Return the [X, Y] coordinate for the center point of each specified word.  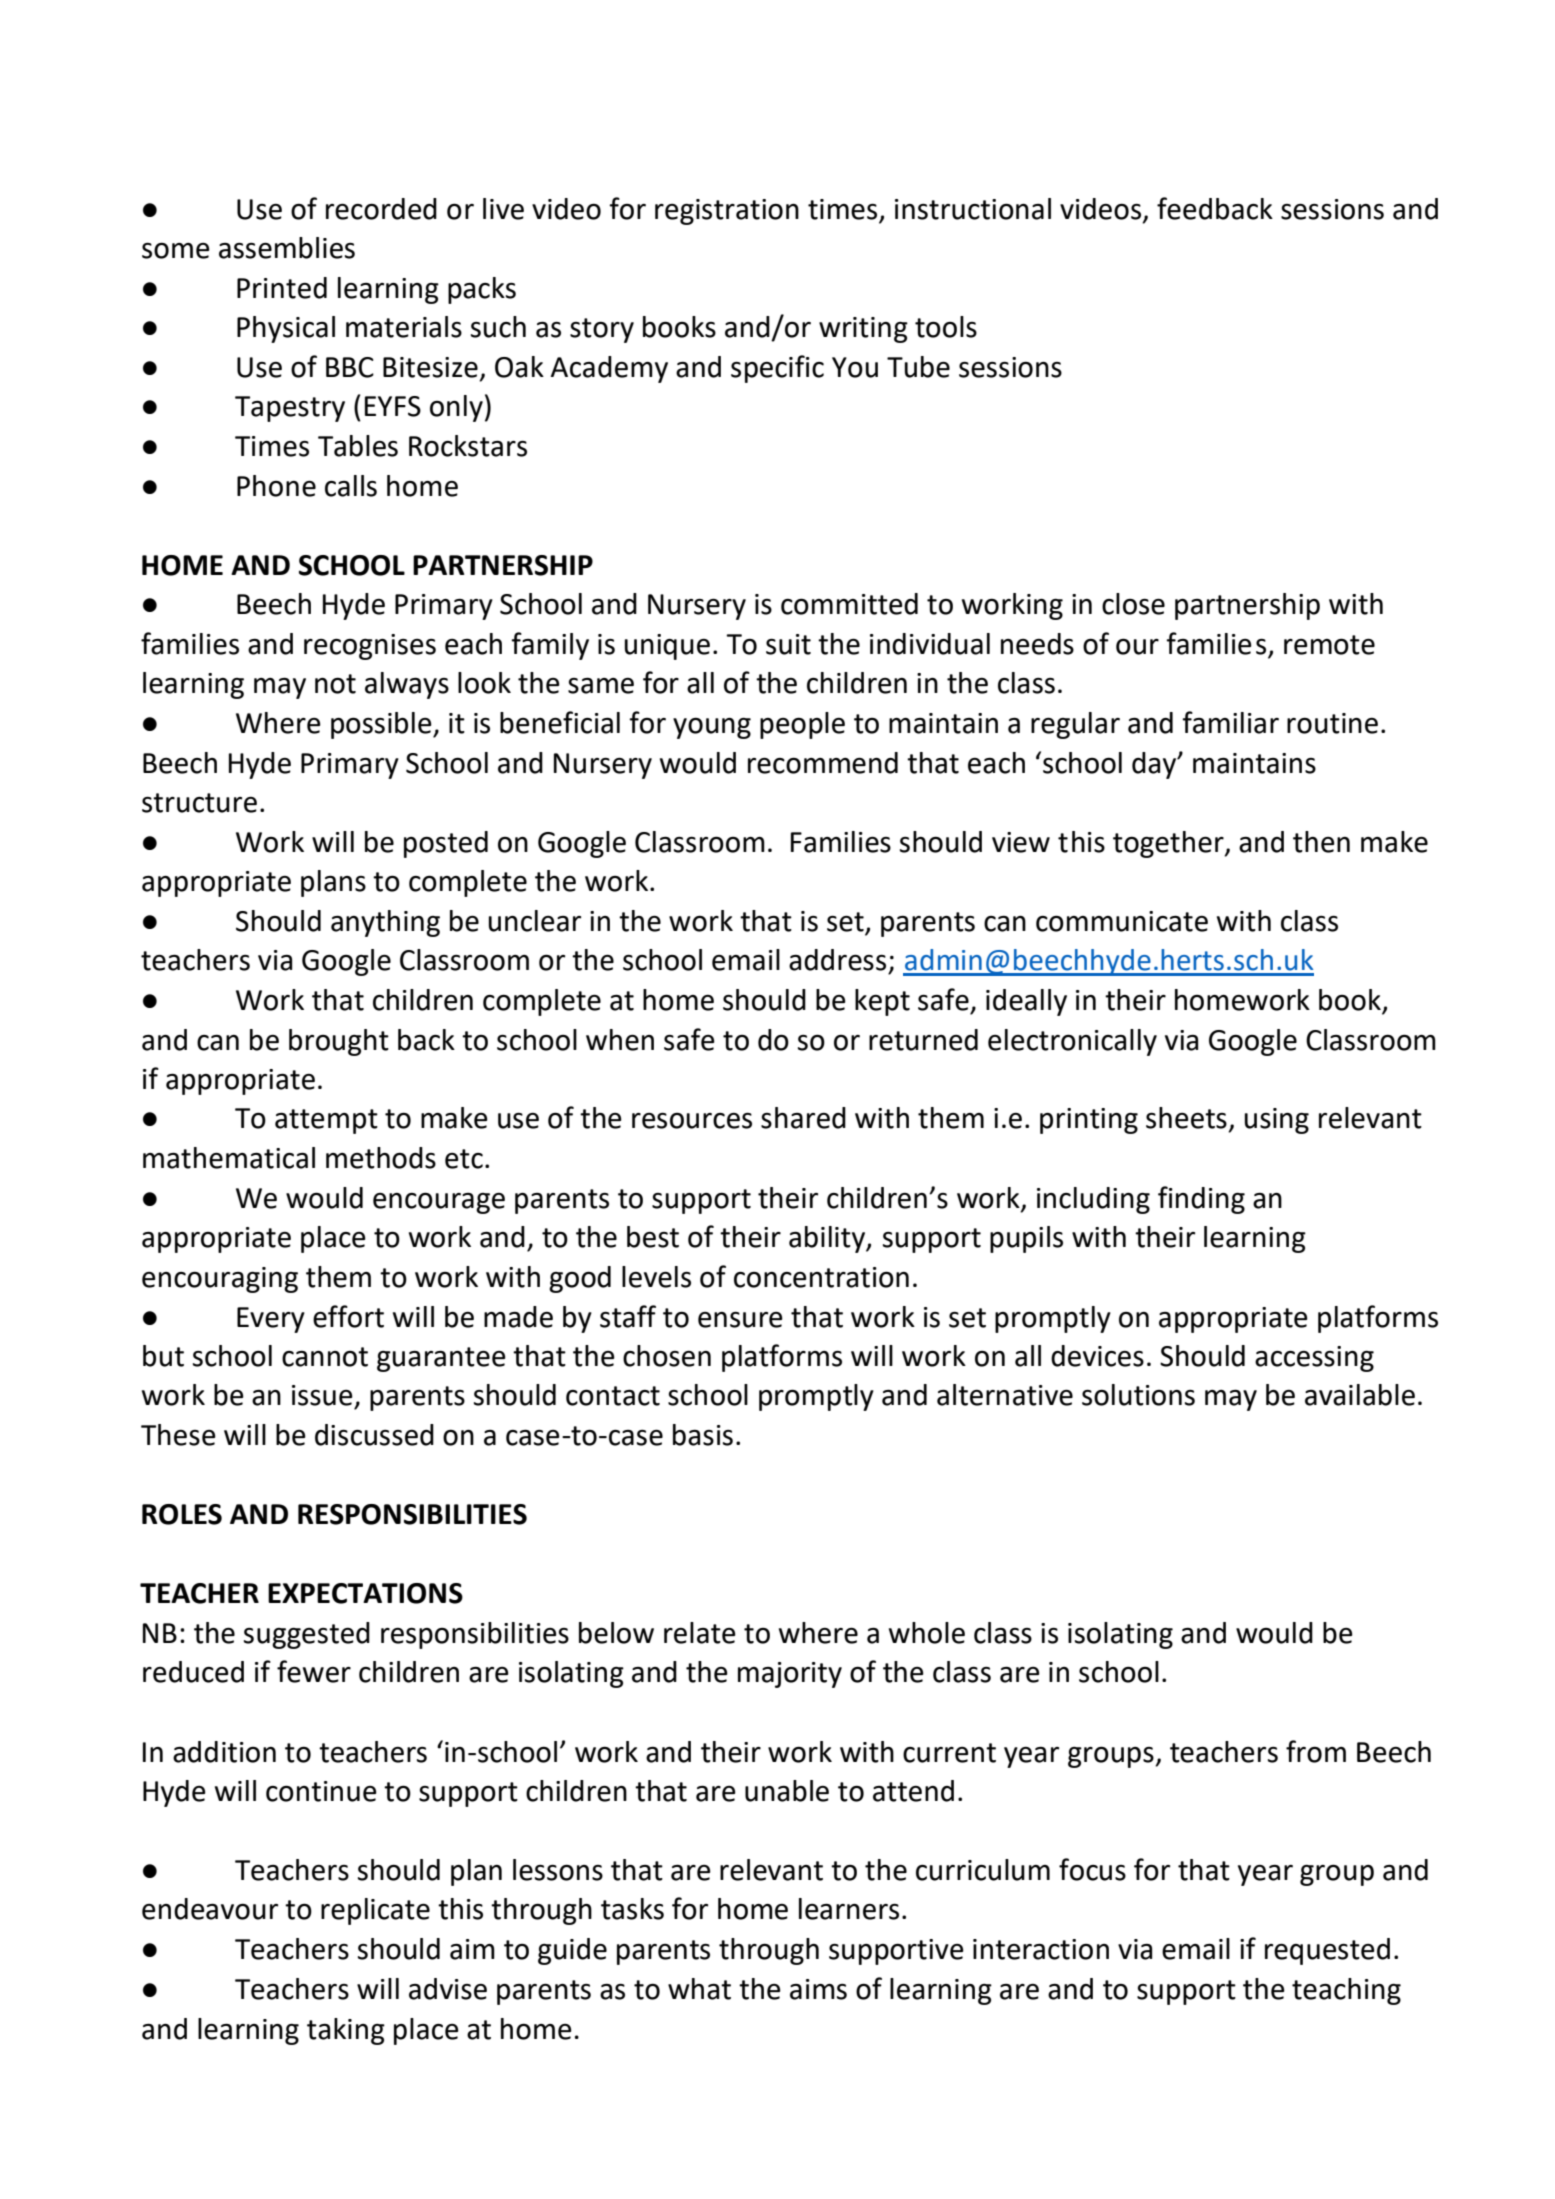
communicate [1122, 921]
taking [346, 2031]
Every [271, 1320]
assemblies [287, 248]
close [1133, 604]
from [1316, 1751]
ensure [740, 1320]
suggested [307, 1635]
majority [790, 1675]
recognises [370, 647]
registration [727, 212]
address [837, 960]
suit [788, 644]
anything [385, 923]
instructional [973, 209]
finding [1201, 1200]
